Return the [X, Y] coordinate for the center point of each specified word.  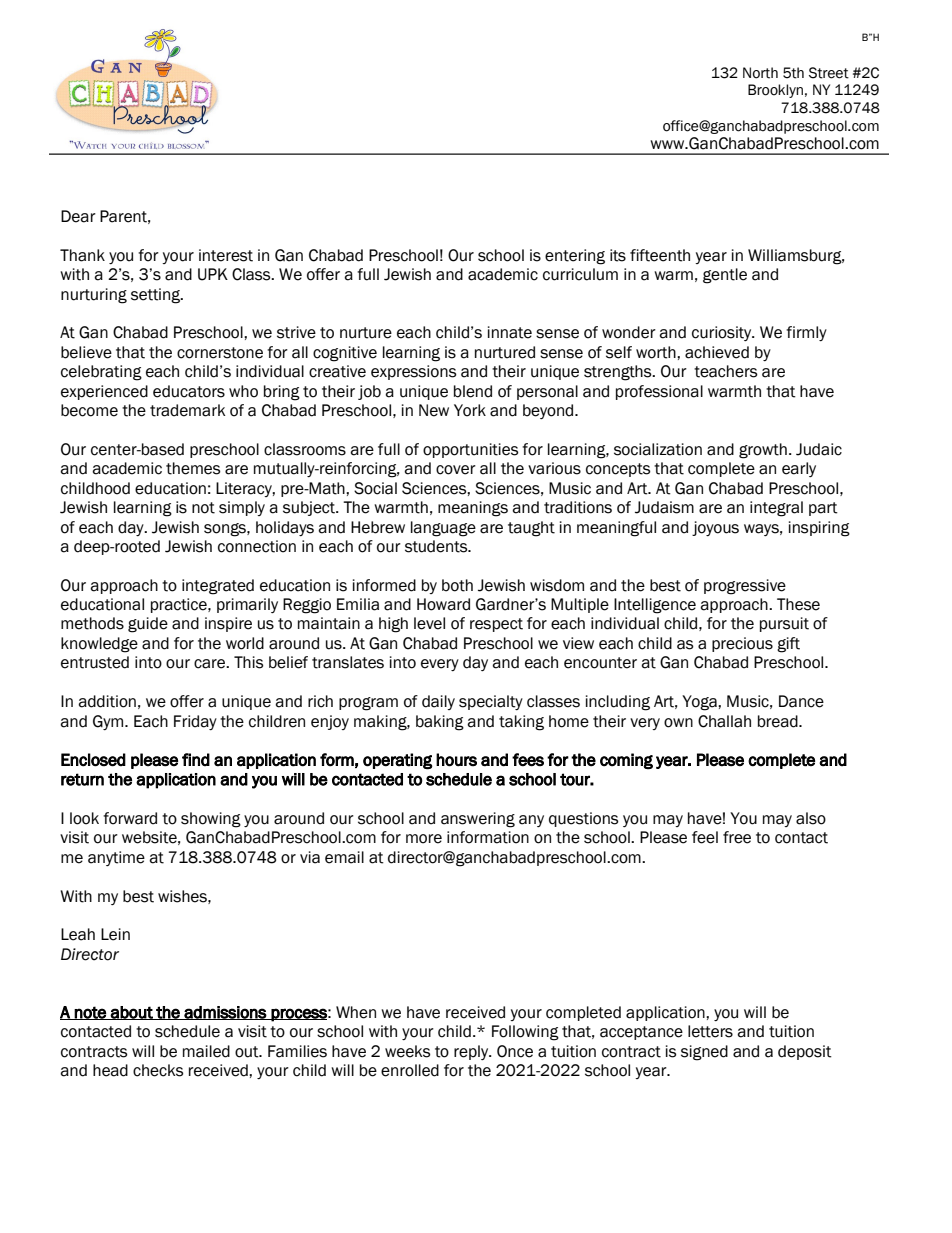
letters [710, 1031]
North [760, 73]
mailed [206, 1051]
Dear [78, 216]
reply [472, 1052]
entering [575, 257]
